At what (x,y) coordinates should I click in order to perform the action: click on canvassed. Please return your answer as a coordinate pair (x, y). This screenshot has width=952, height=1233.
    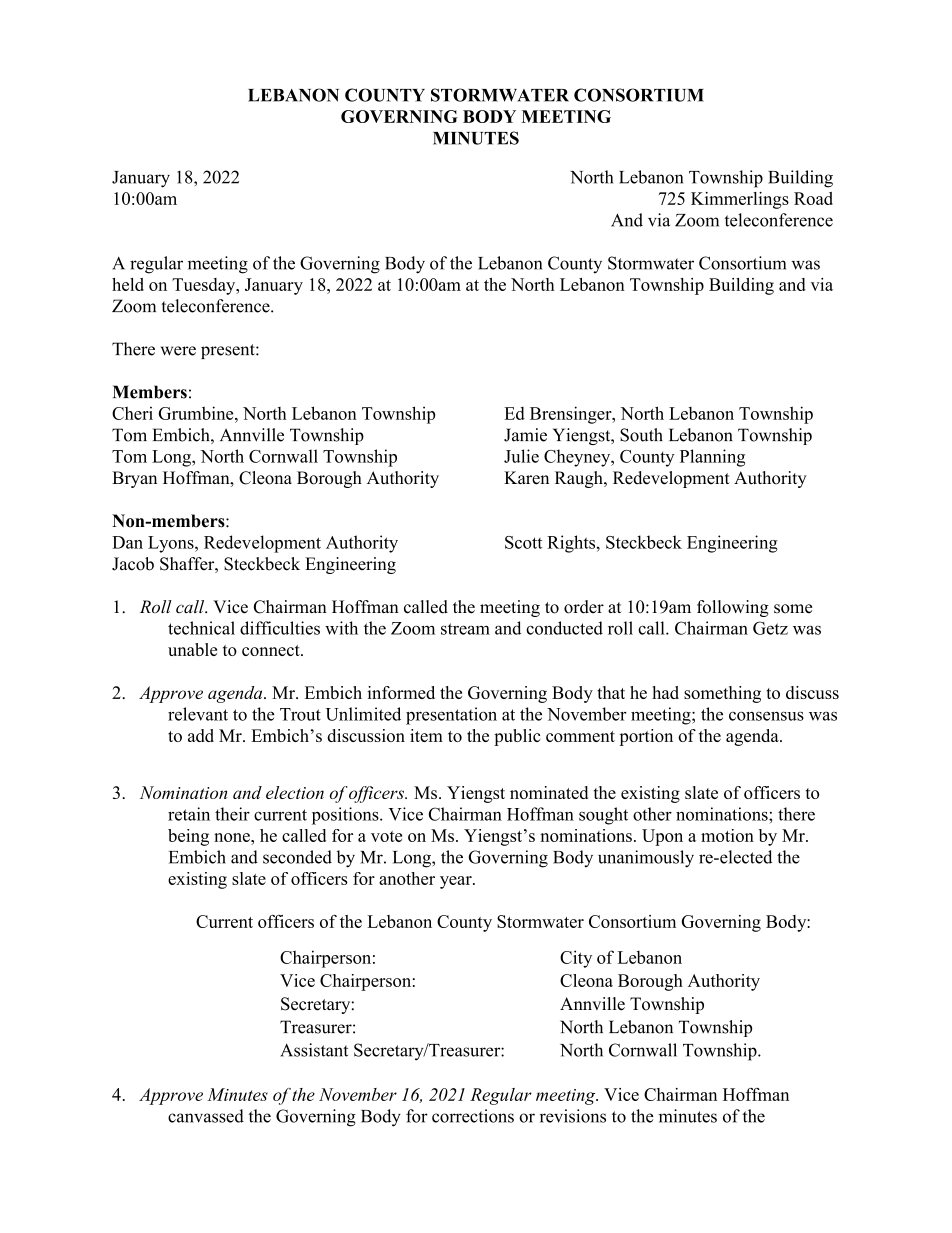
    Looking at the image, I should click on (206, 1116).
